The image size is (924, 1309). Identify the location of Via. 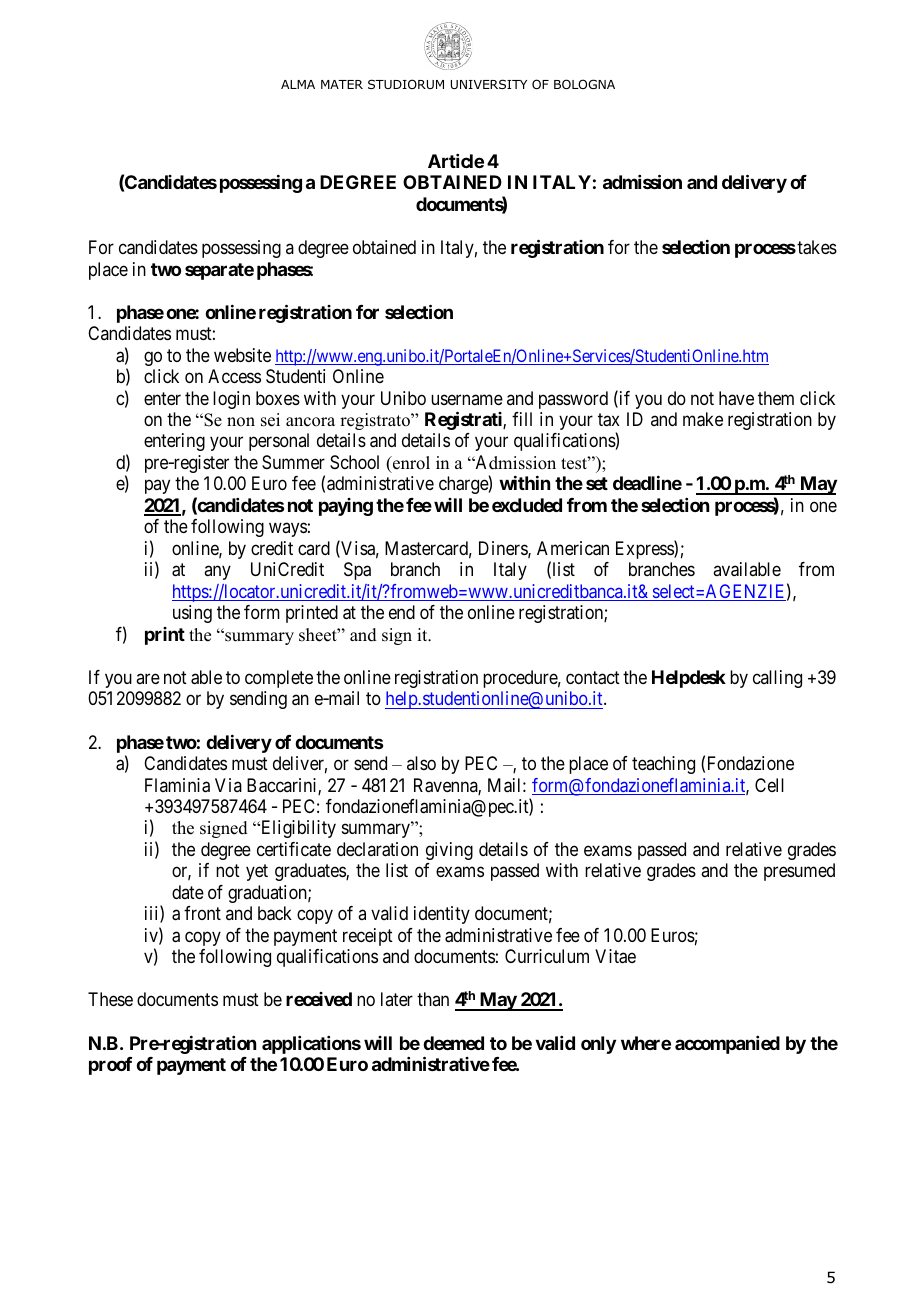
(228, 785).
